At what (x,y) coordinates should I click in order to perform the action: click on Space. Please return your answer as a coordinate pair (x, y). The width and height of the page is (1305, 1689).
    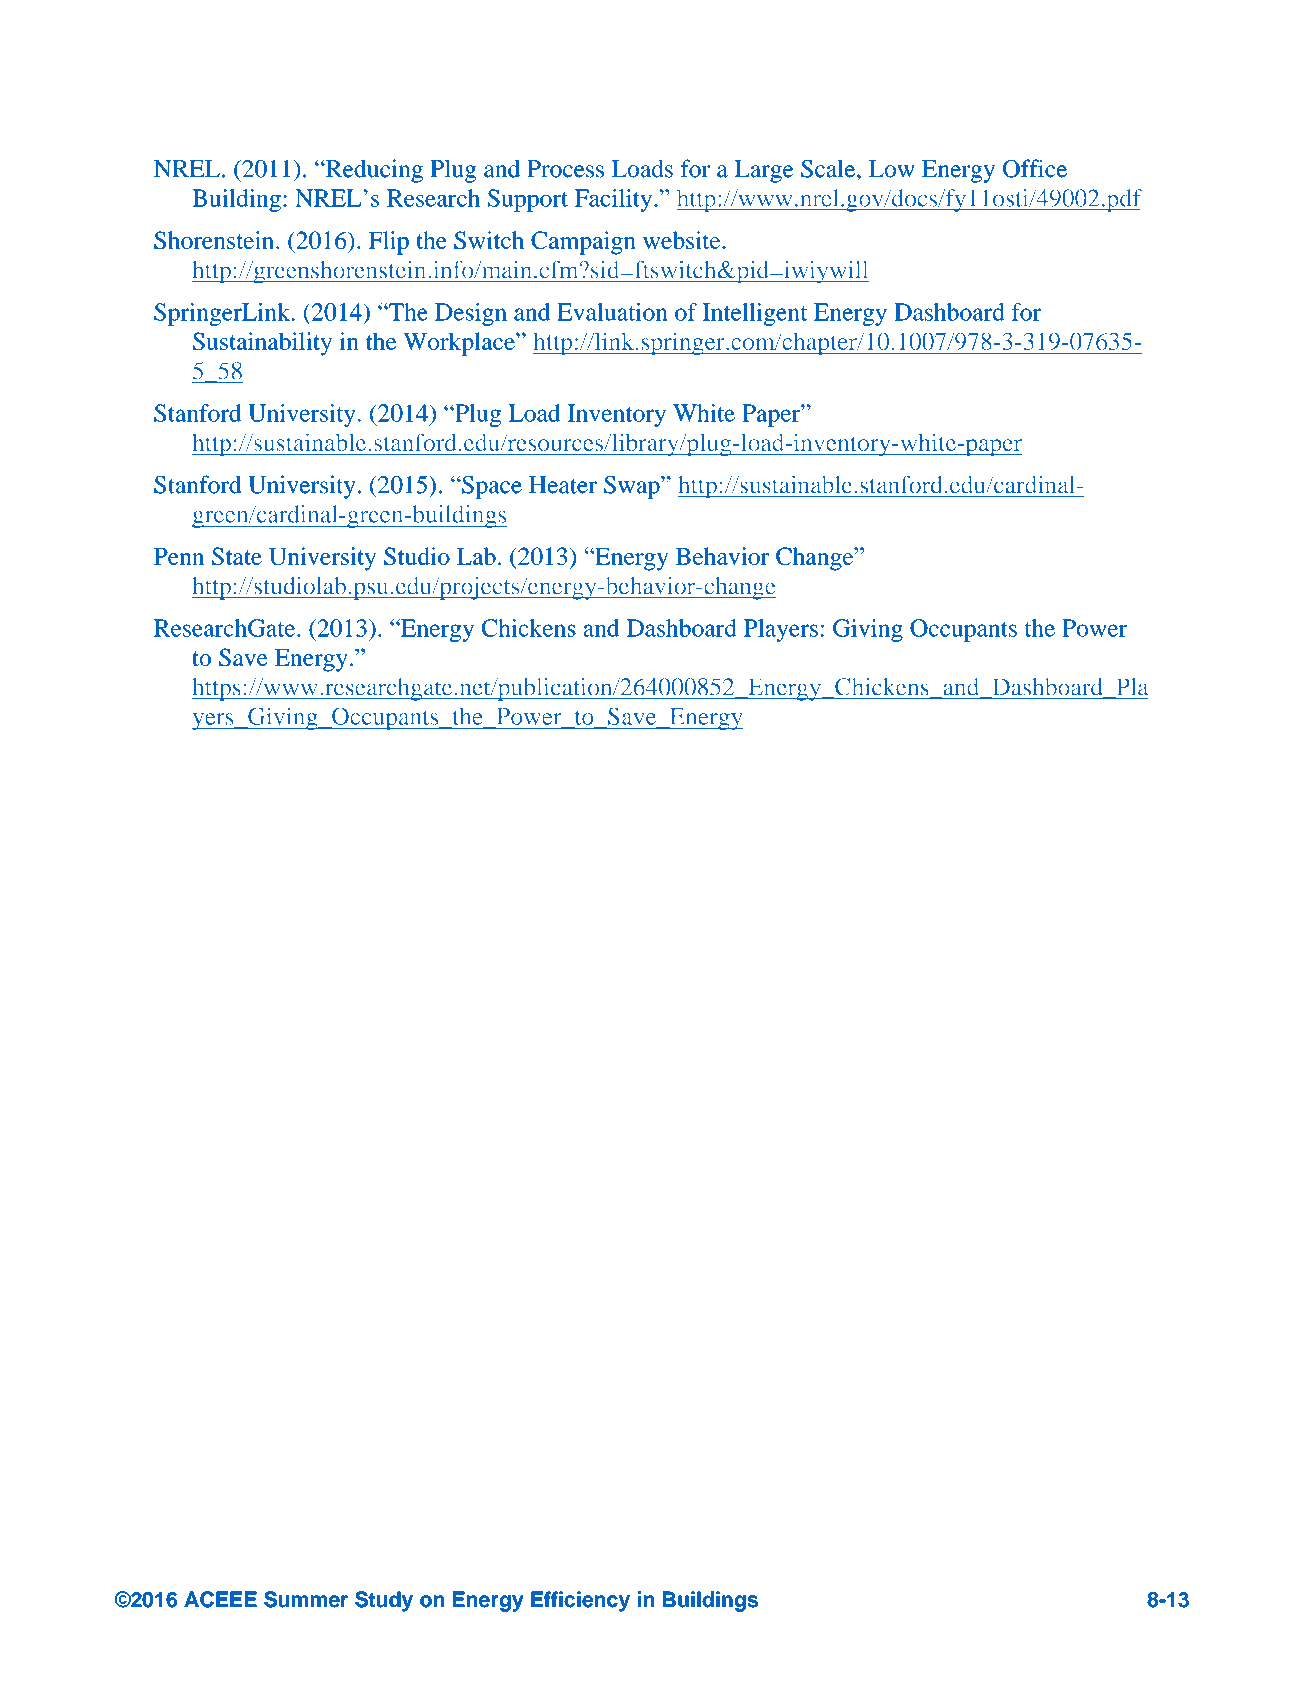
    Looking at the image, I should click on (491, 487).
